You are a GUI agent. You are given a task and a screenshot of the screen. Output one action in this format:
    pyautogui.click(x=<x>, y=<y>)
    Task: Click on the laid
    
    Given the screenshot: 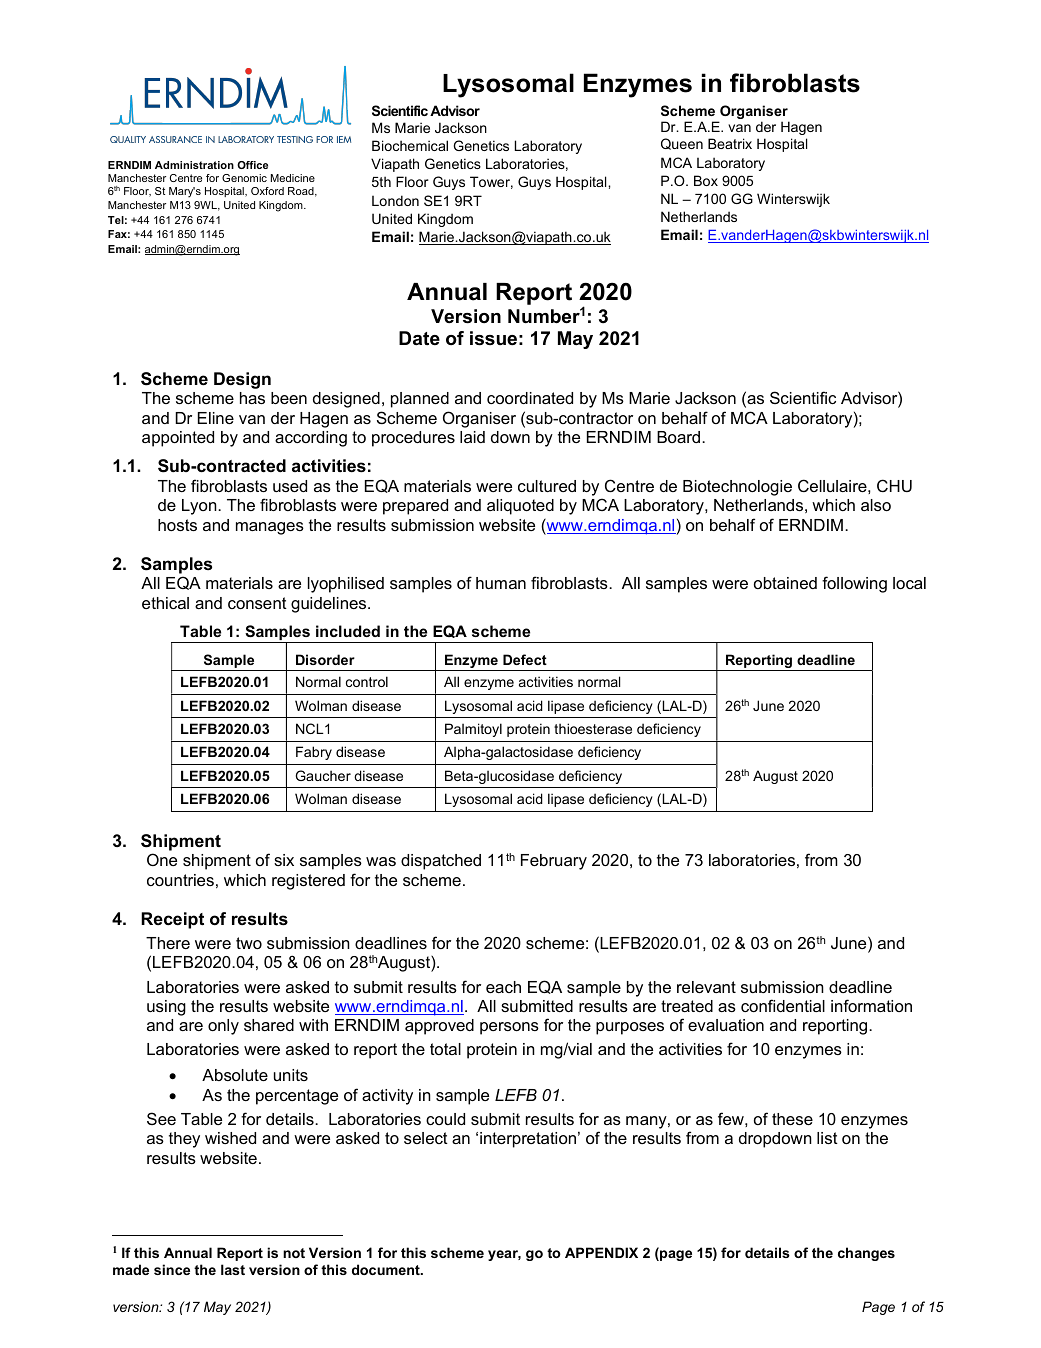 What is the action you would take?
    pyautogui.click(x=472, y=437)
